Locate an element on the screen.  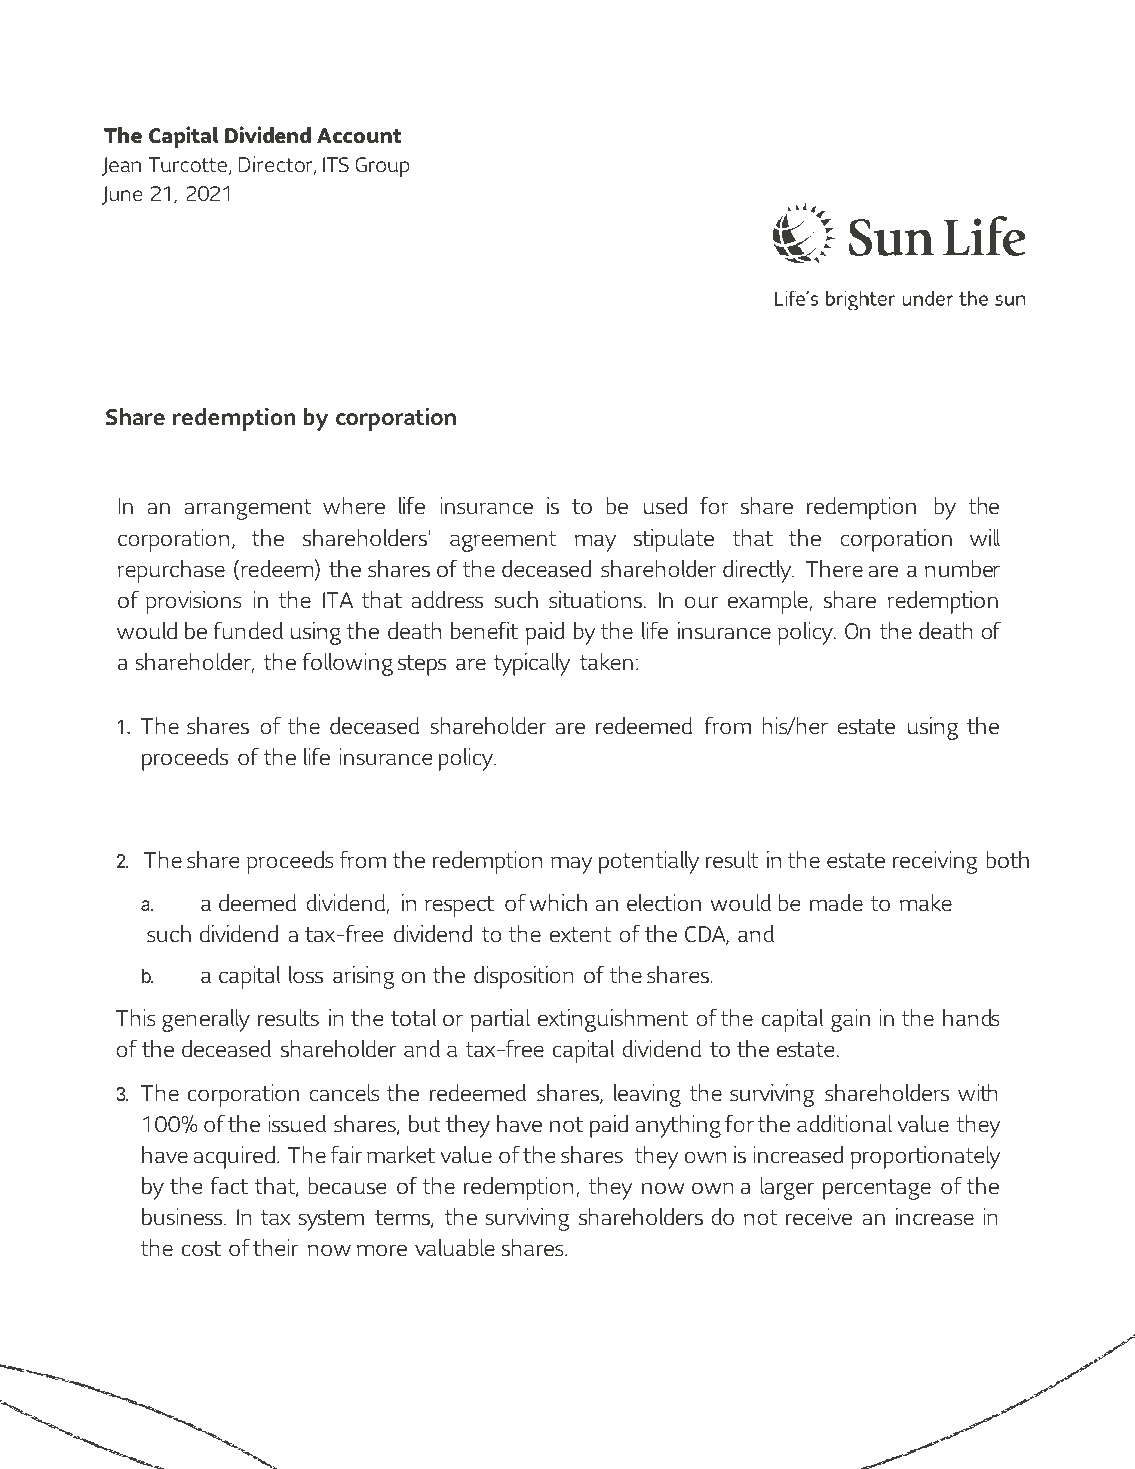
which is located at coordinates (558, 902).
